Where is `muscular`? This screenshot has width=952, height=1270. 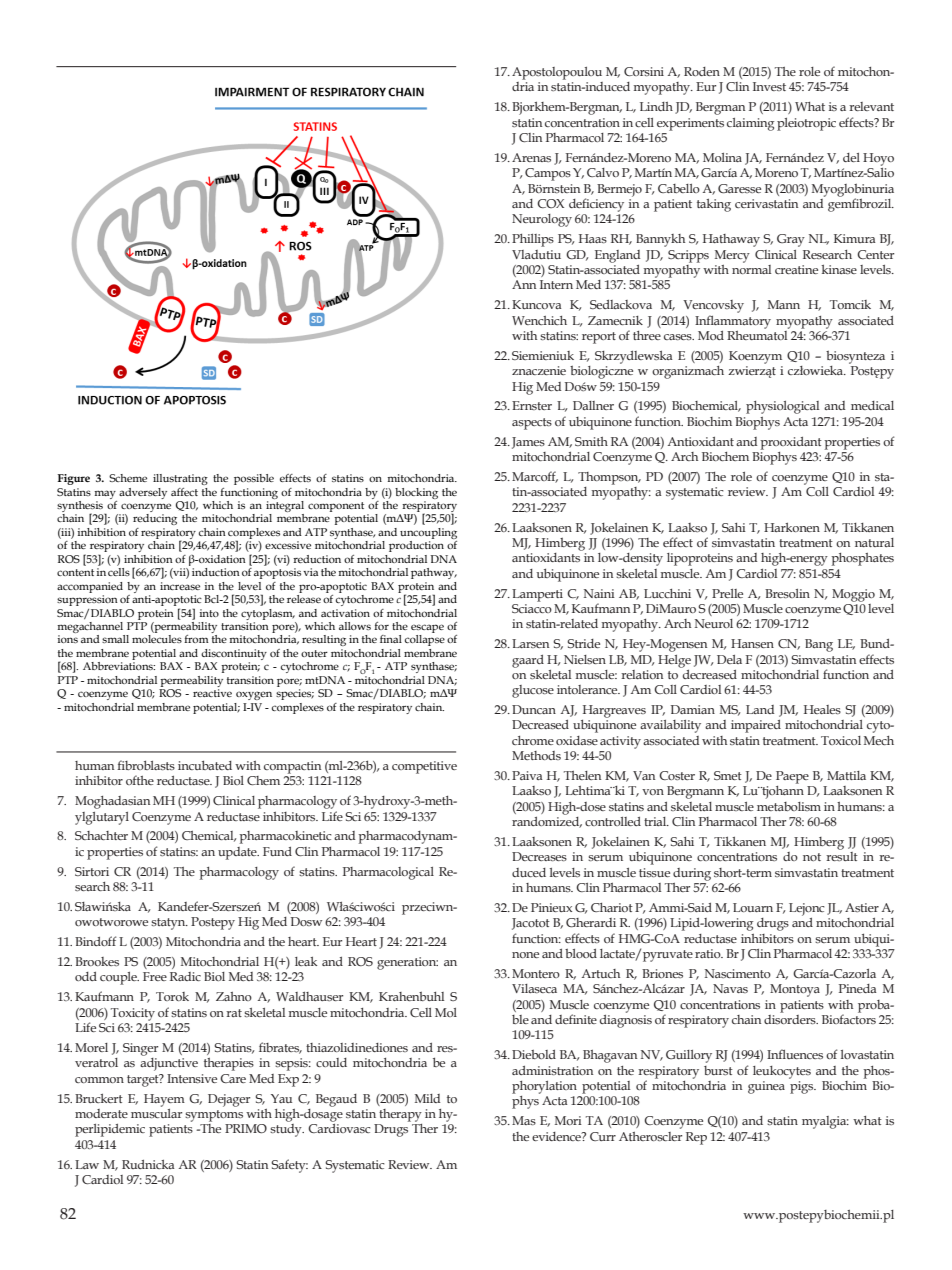
muscular is located at coordinates (156, 1112).
